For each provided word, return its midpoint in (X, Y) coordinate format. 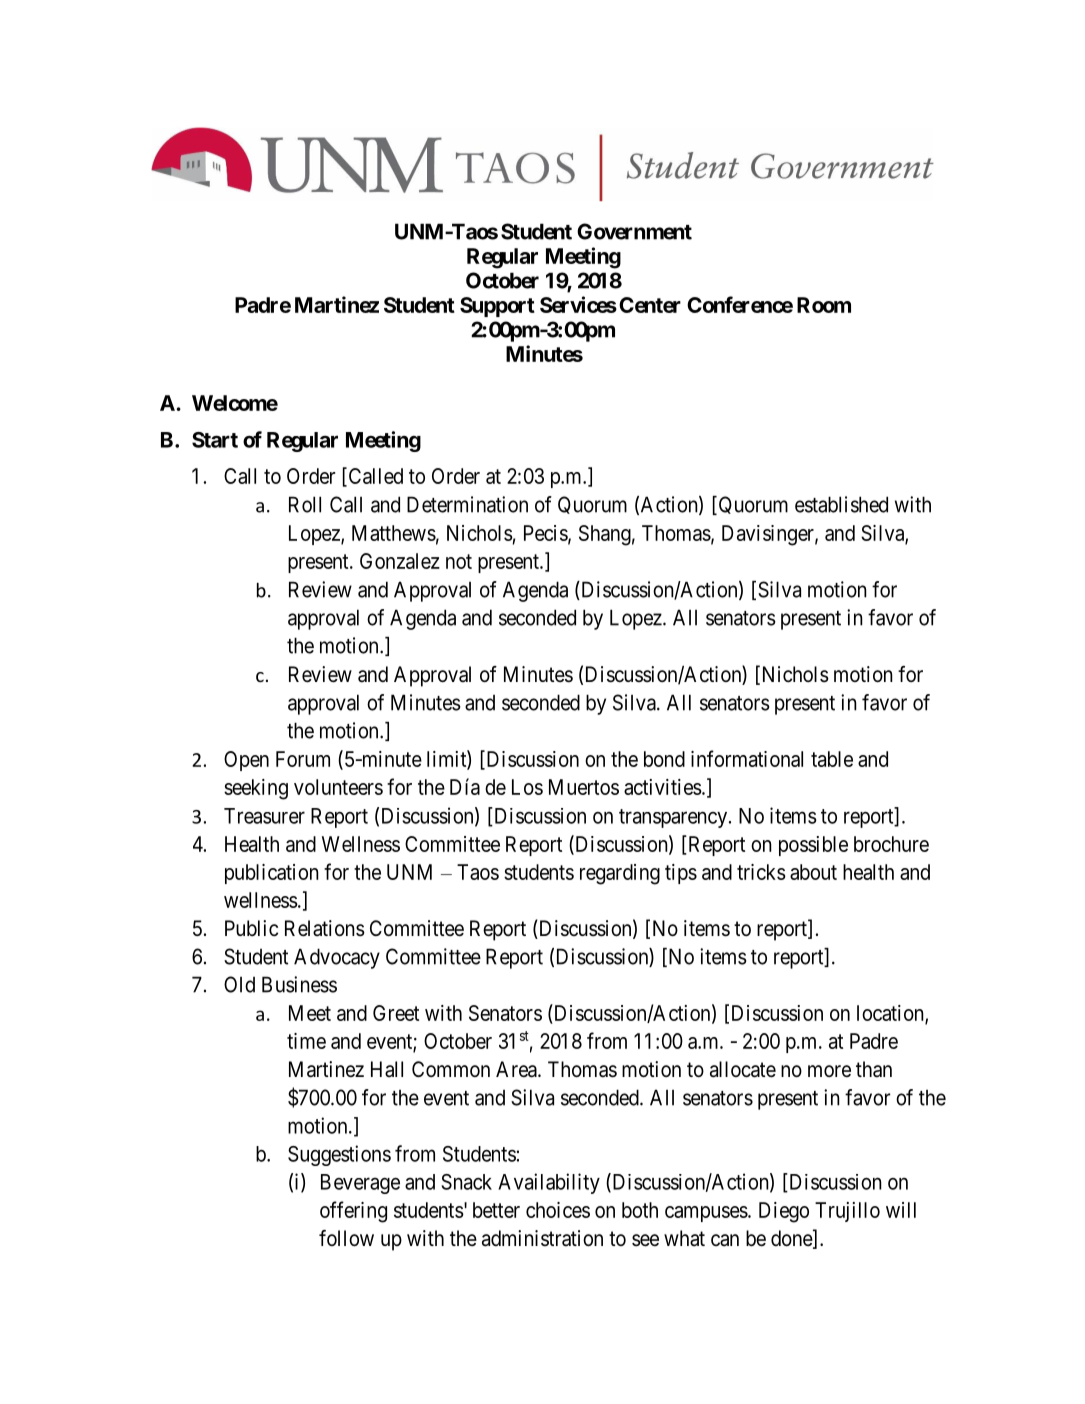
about (813, 872)
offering (353, 1212)
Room (824, 305)
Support (497, 307)
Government (634, 231)
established (841, 504)
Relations (325, 928)
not (459, 561)
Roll (305, 504)
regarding (620, 874)
